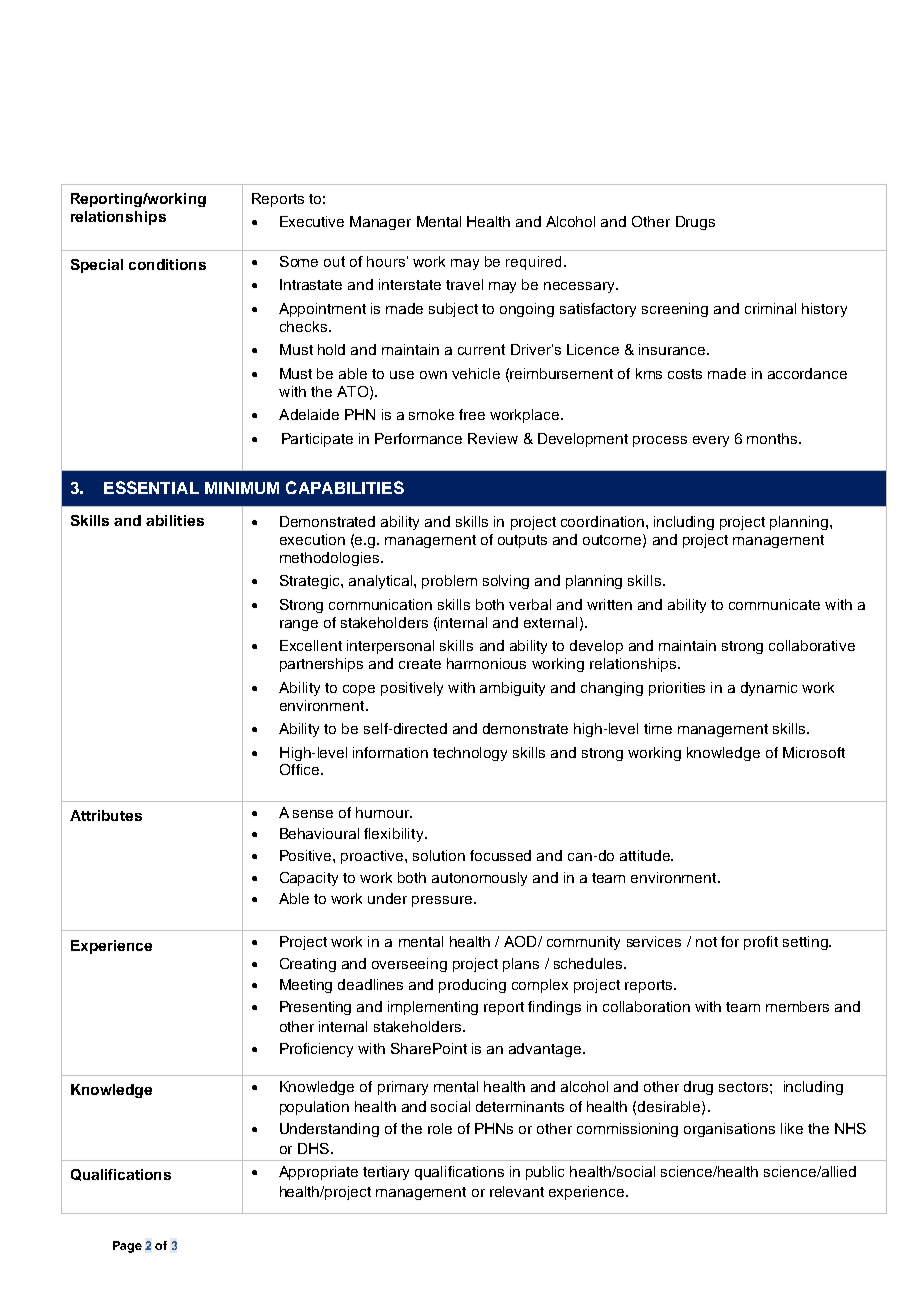  I want to click on travel, so click(464, 284).
